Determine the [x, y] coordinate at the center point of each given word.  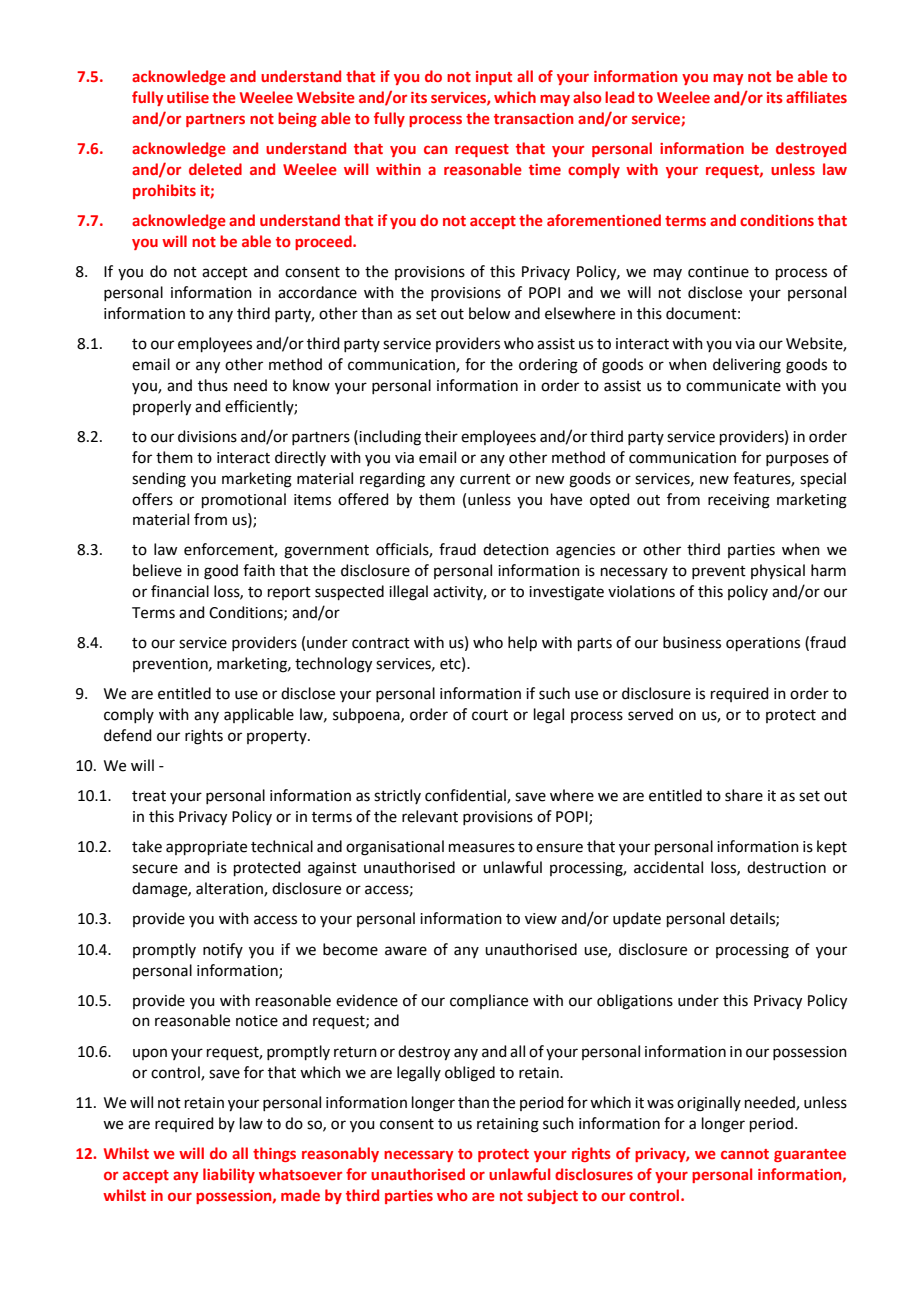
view [541, 919]
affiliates [816, 97]
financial [180, 591]
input [494, 78]
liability [229, 1175]
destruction [786, 867]
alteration [230, 889]
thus [213, 385]
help [522, 643]
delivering [747, 366]
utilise [188, 97]
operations [763, 644]
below [489, 313]
